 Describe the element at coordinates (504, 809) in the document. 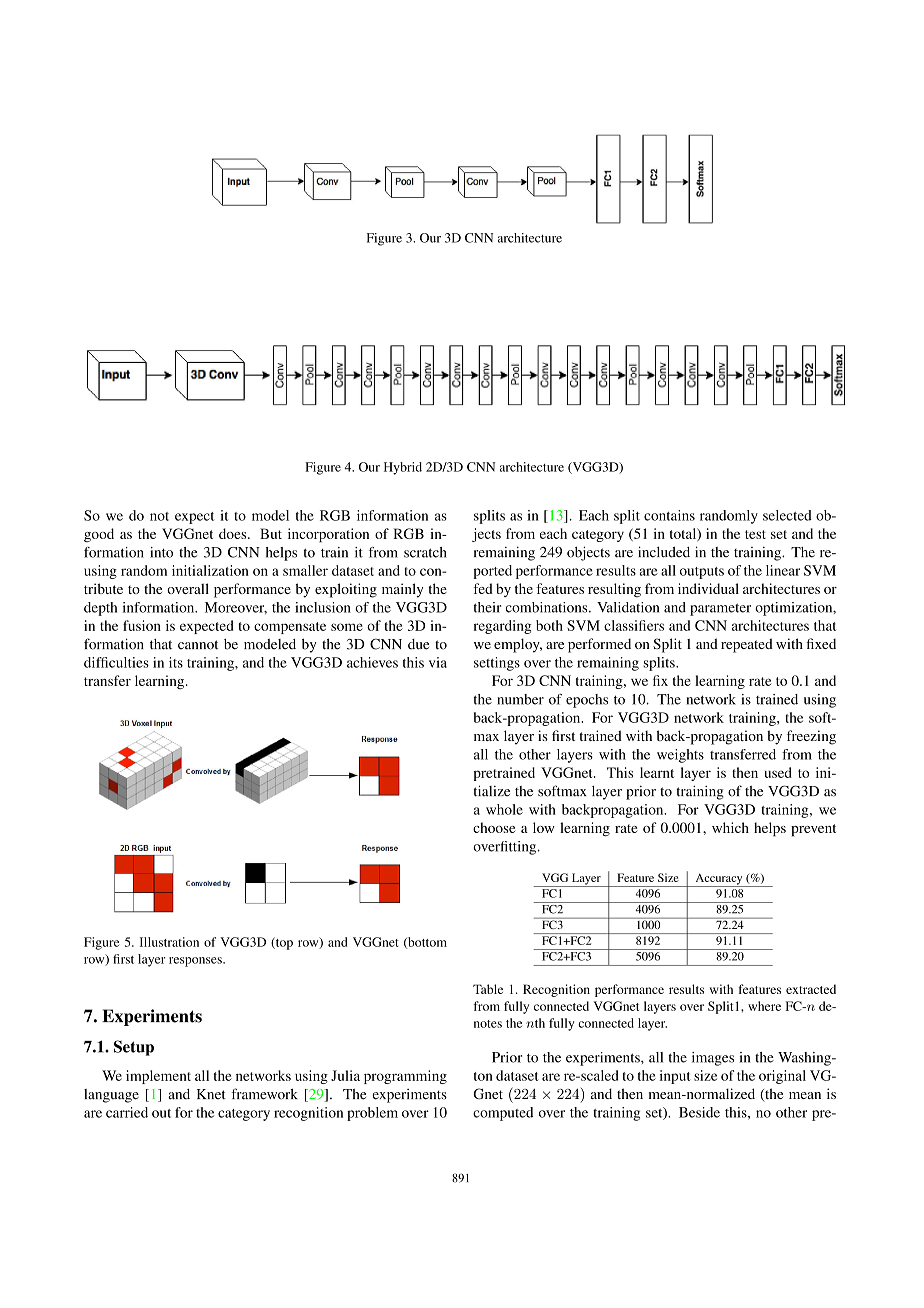

I see `whole` at that location.
